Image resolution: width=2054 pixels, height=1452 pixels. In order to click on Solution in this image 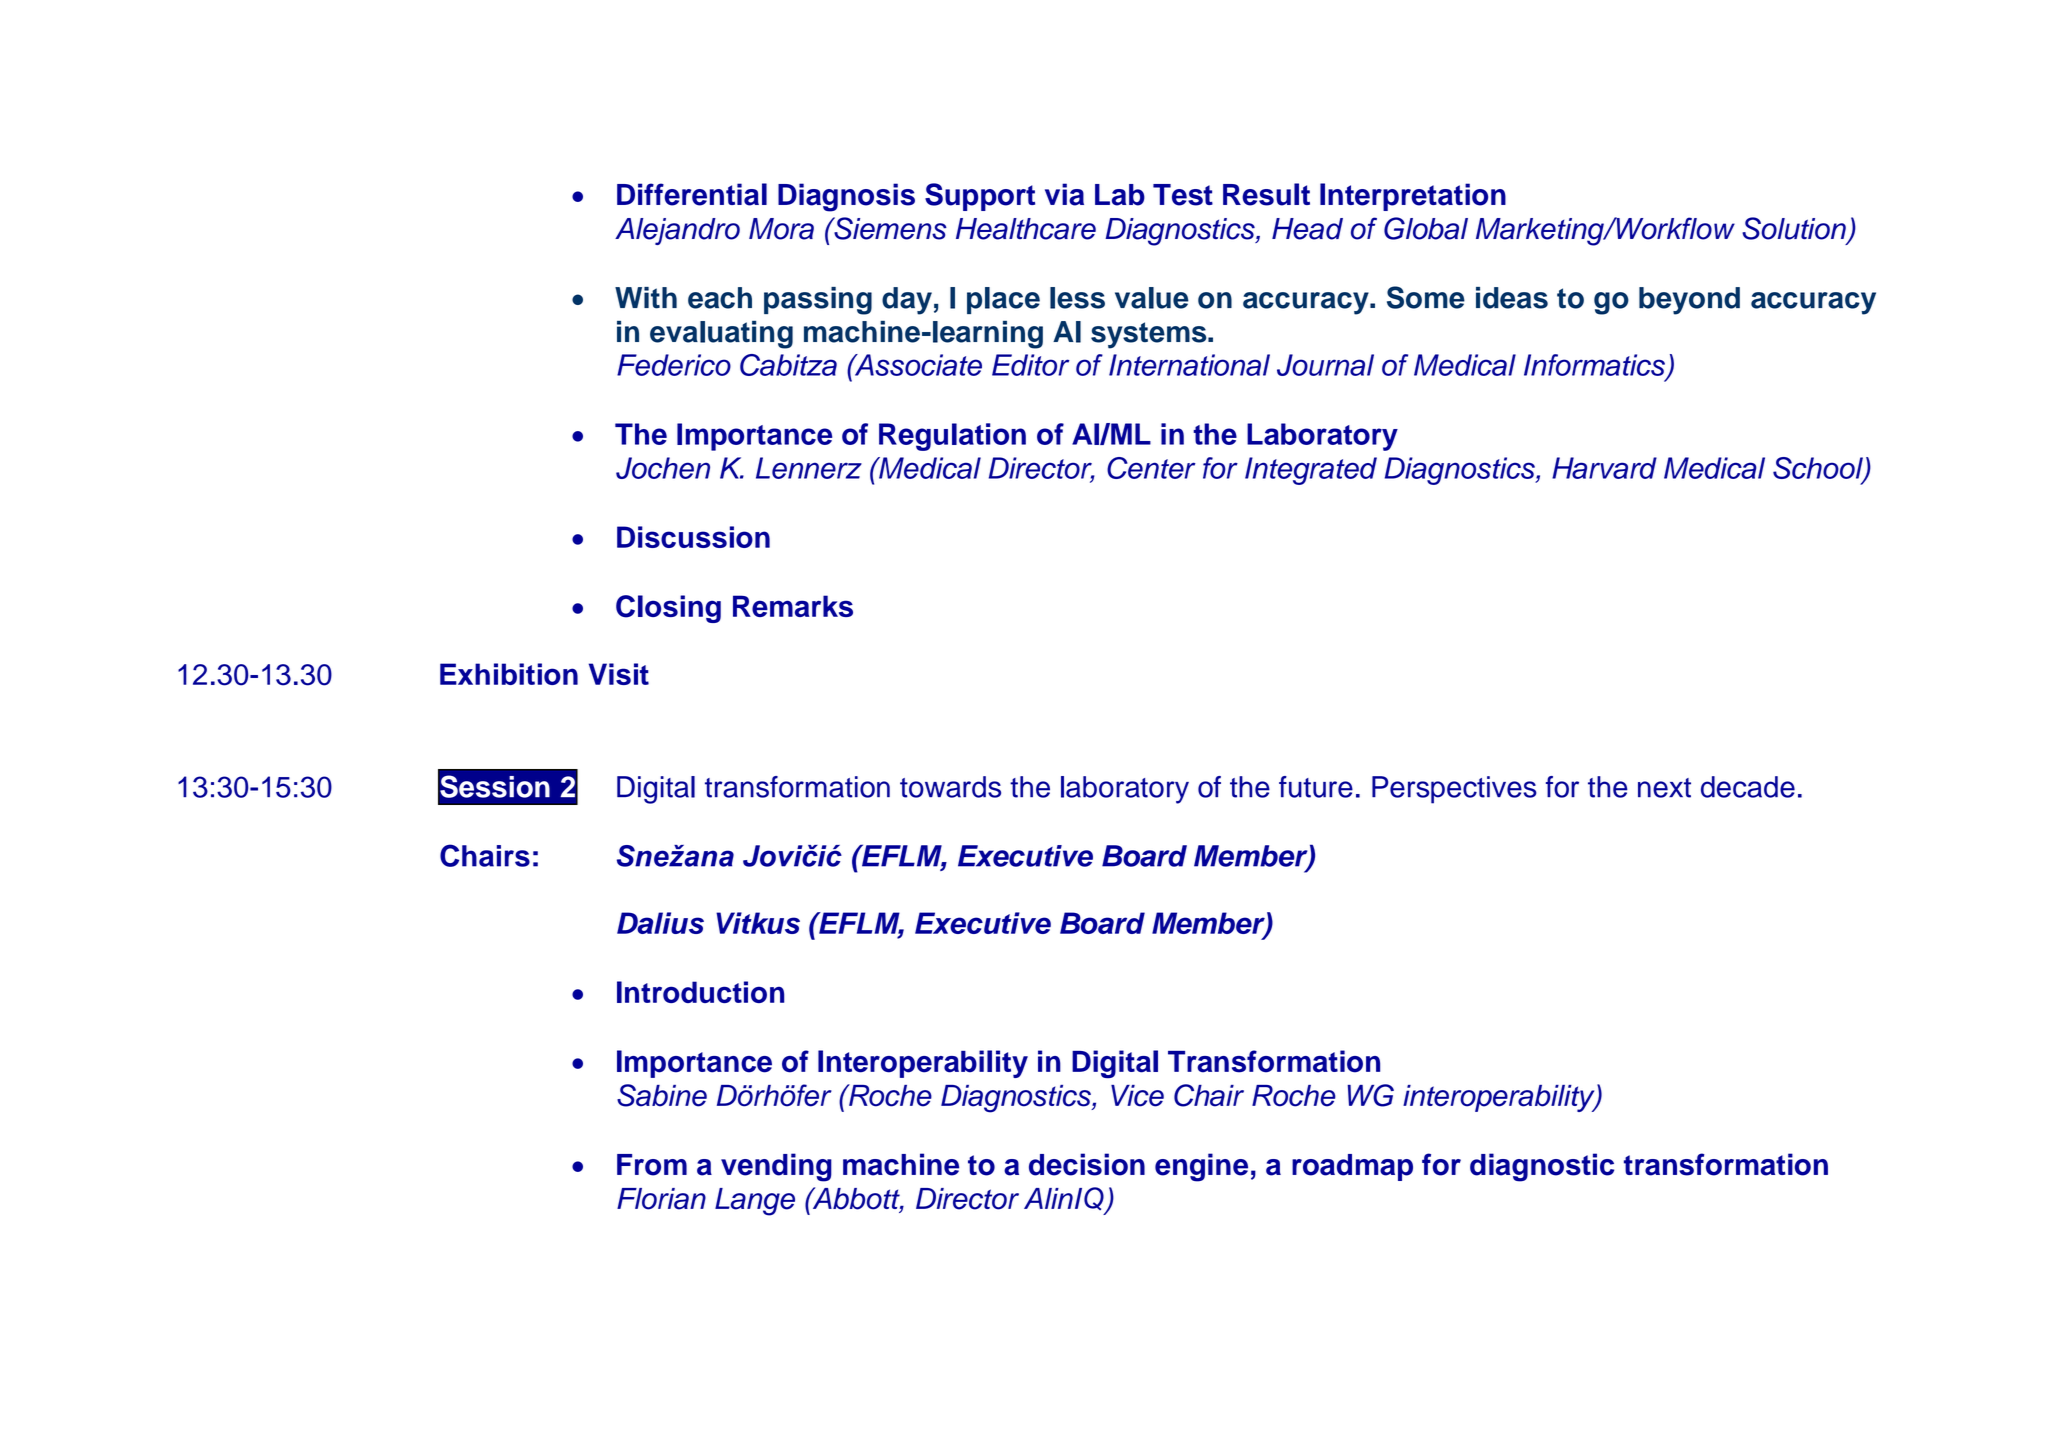, I will do `click(1794, 228)`.
